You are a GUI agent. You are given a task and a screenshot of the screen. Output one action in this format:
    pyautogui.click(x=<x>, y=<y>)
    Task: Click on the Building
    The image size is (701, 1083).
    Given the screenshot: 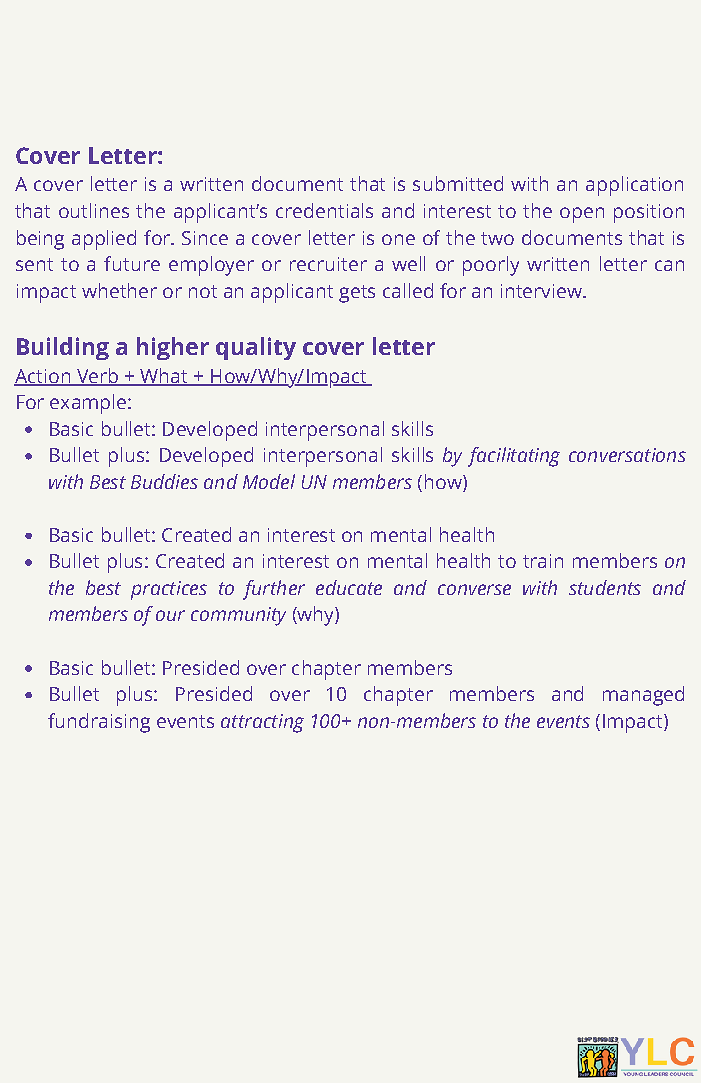 What is the action you would take?
    pyautogui.click(x=63, y=348)
